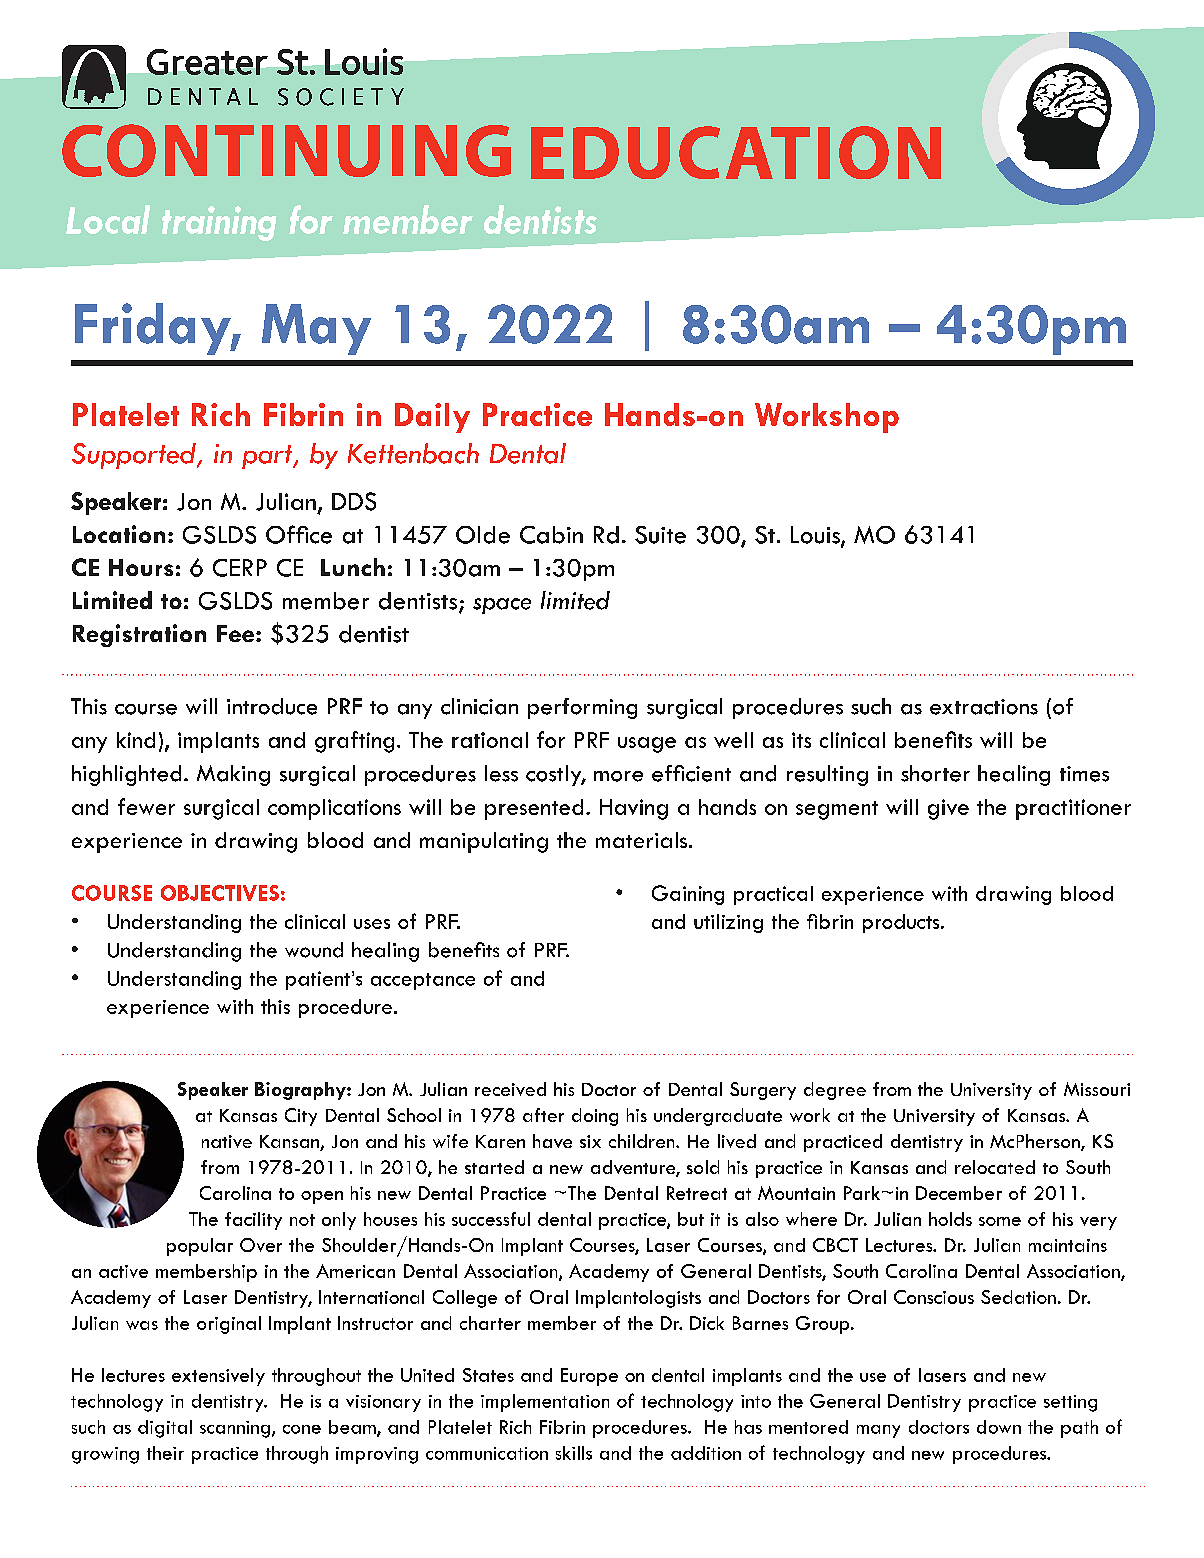 The width and height of the screenshot is (1204, 1558). What do you see at coordinates (590, 1141) in the screenshot?
I see `six` at bounding box center [590, 1141].
